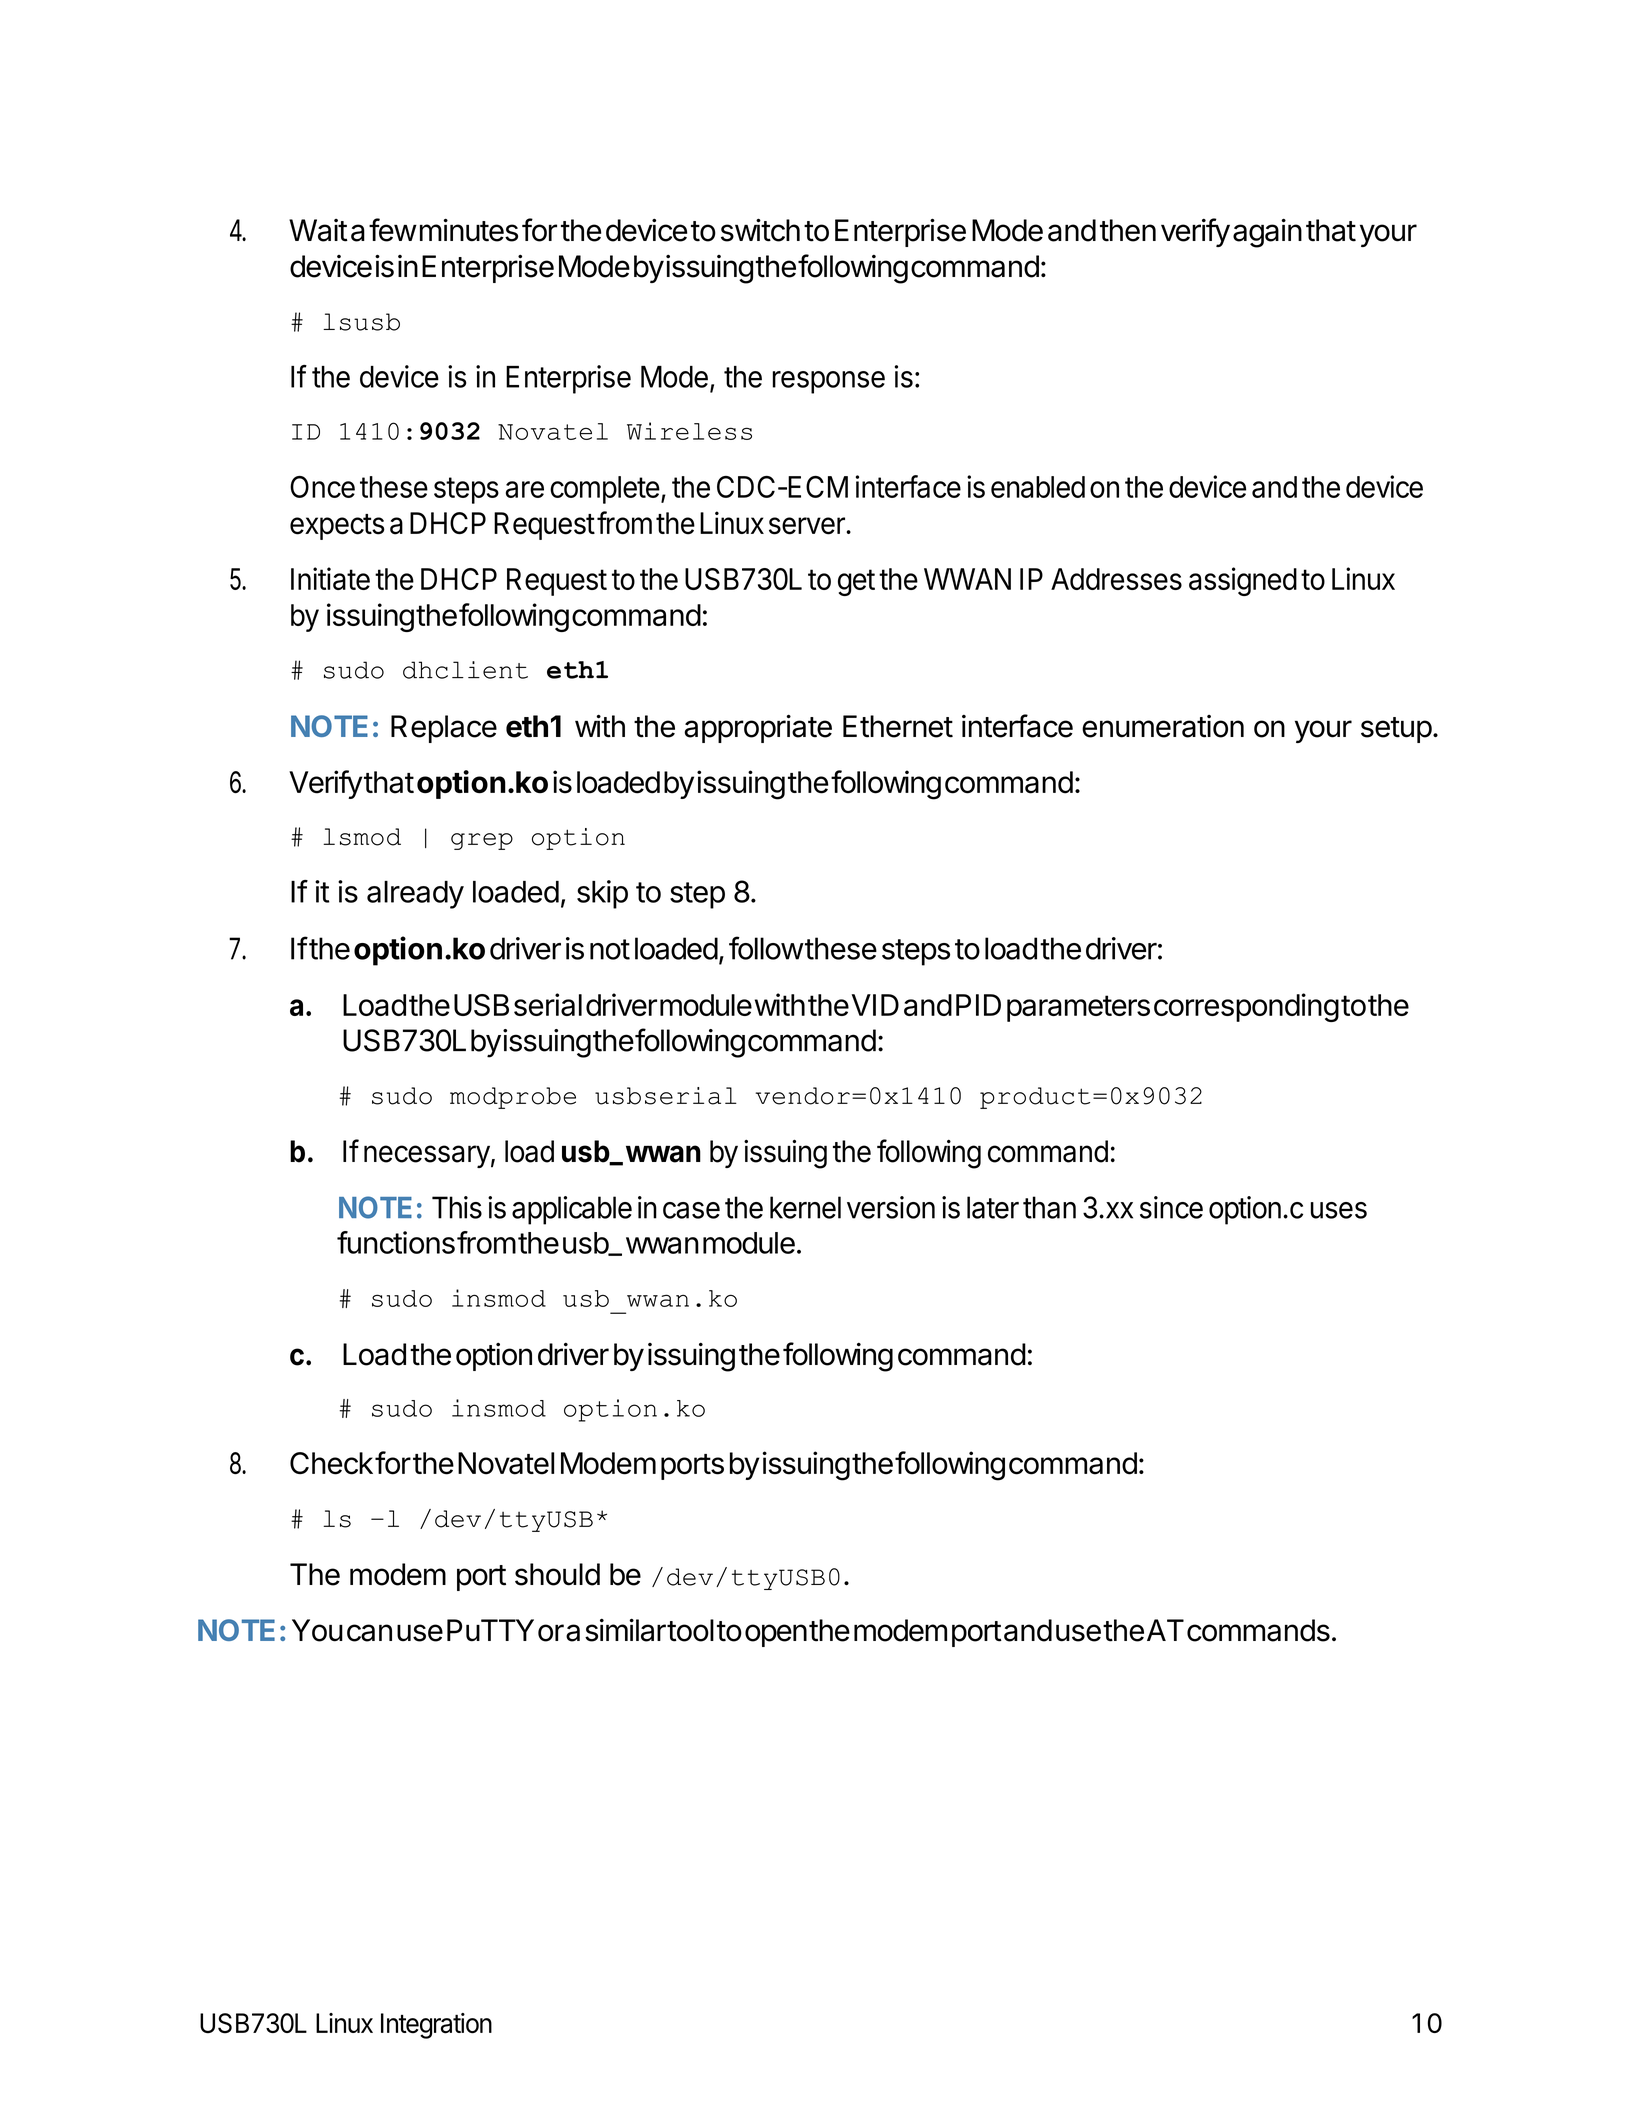 Image resolution: width=1638 pixels, height=2120 pixels. Describe the element at coordinates (361, 322) in the page. I see `lsusb` at that location.
